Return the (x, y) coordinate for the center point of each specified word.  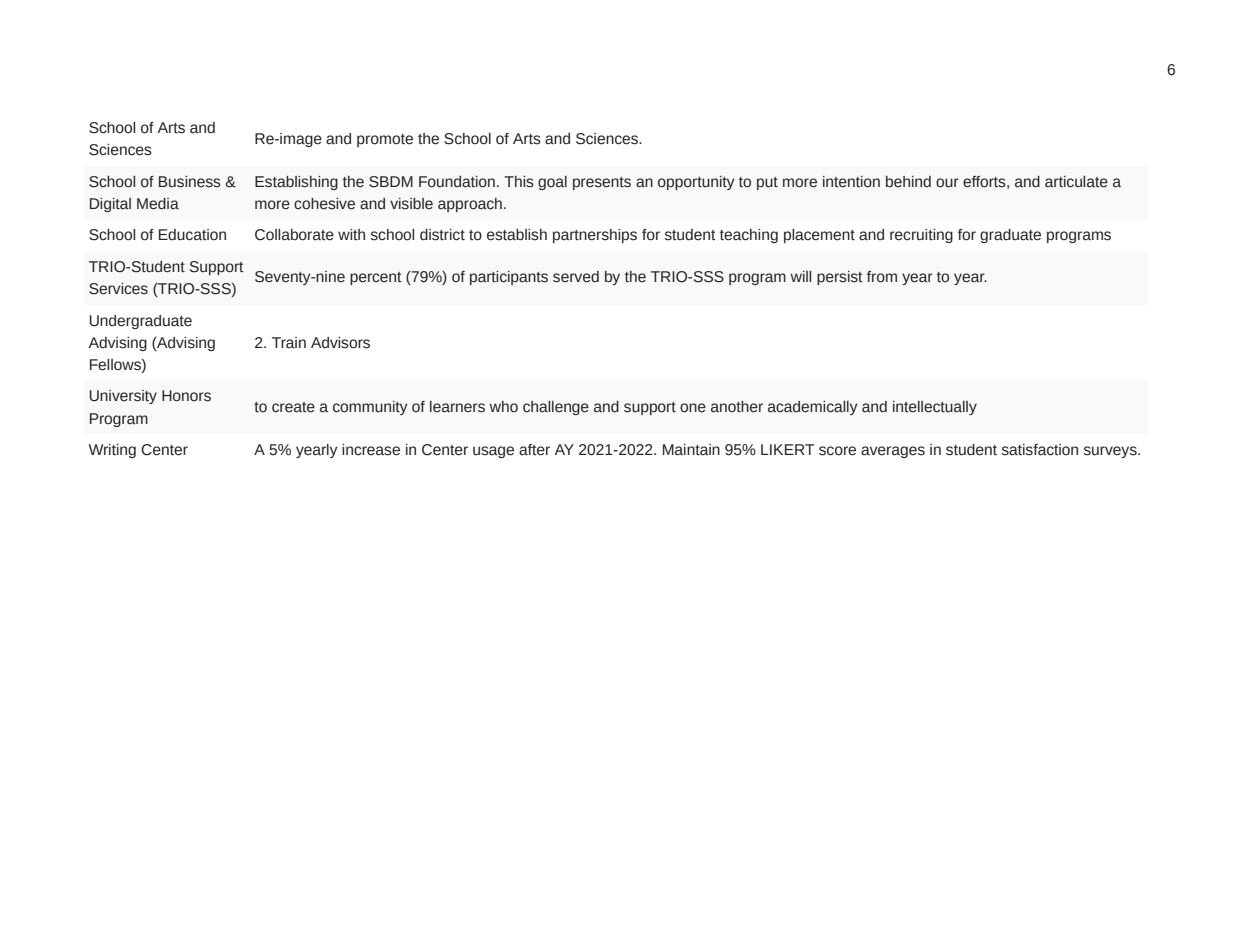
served (576, 277)
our (947, 183)
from (882, 277)
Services (118, 289)
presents (602, 183)
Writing (112, 451)
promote (385, 140)
